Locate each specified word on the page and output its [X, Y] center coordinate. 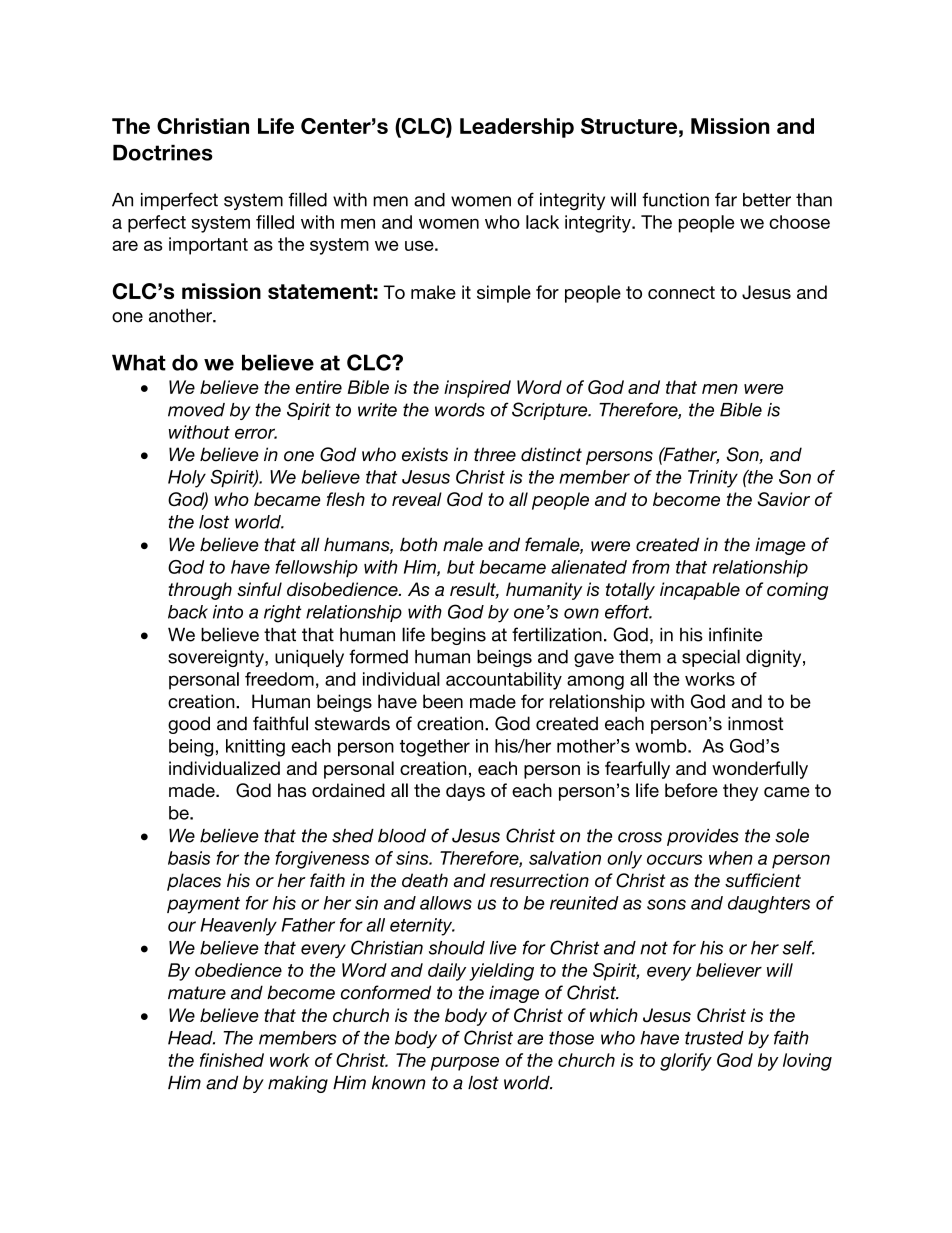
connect [681, 292]
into [228, 612]
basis [189, 858]
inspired [477, 389]
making [298, 1084]
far [726, 199]
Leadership [517, 128]
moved [196, 410]
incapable [700, 591]
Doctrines [163, 153]
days [465, 792]
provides [703, 837]
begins [458, 636]
